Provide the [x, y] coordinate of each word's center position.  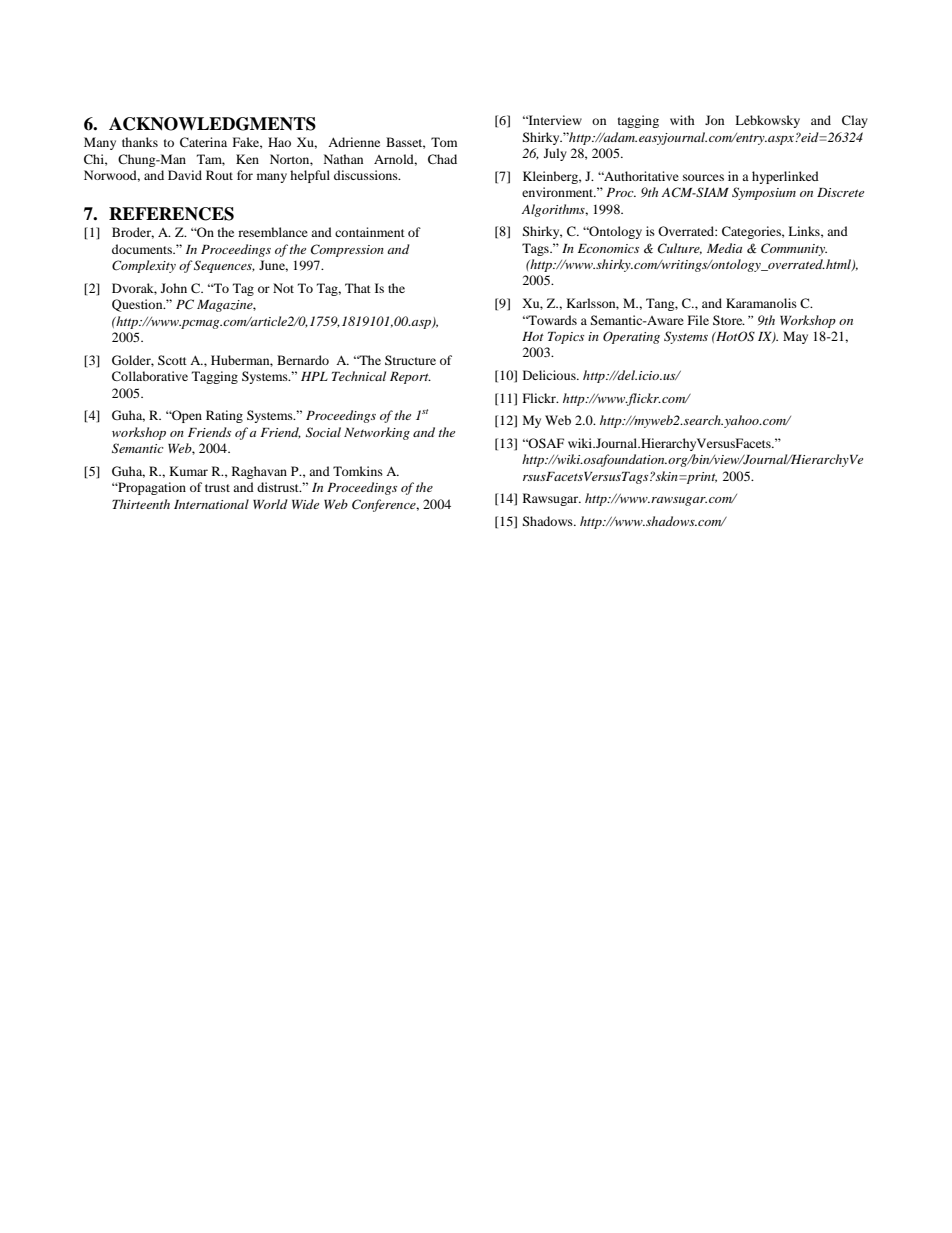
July [555, 154]
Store [729, 320]
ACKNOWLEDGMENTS [212, 124]
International [211, 504]
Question [138, 305]
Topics [566, 338]
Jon [714, 120]
